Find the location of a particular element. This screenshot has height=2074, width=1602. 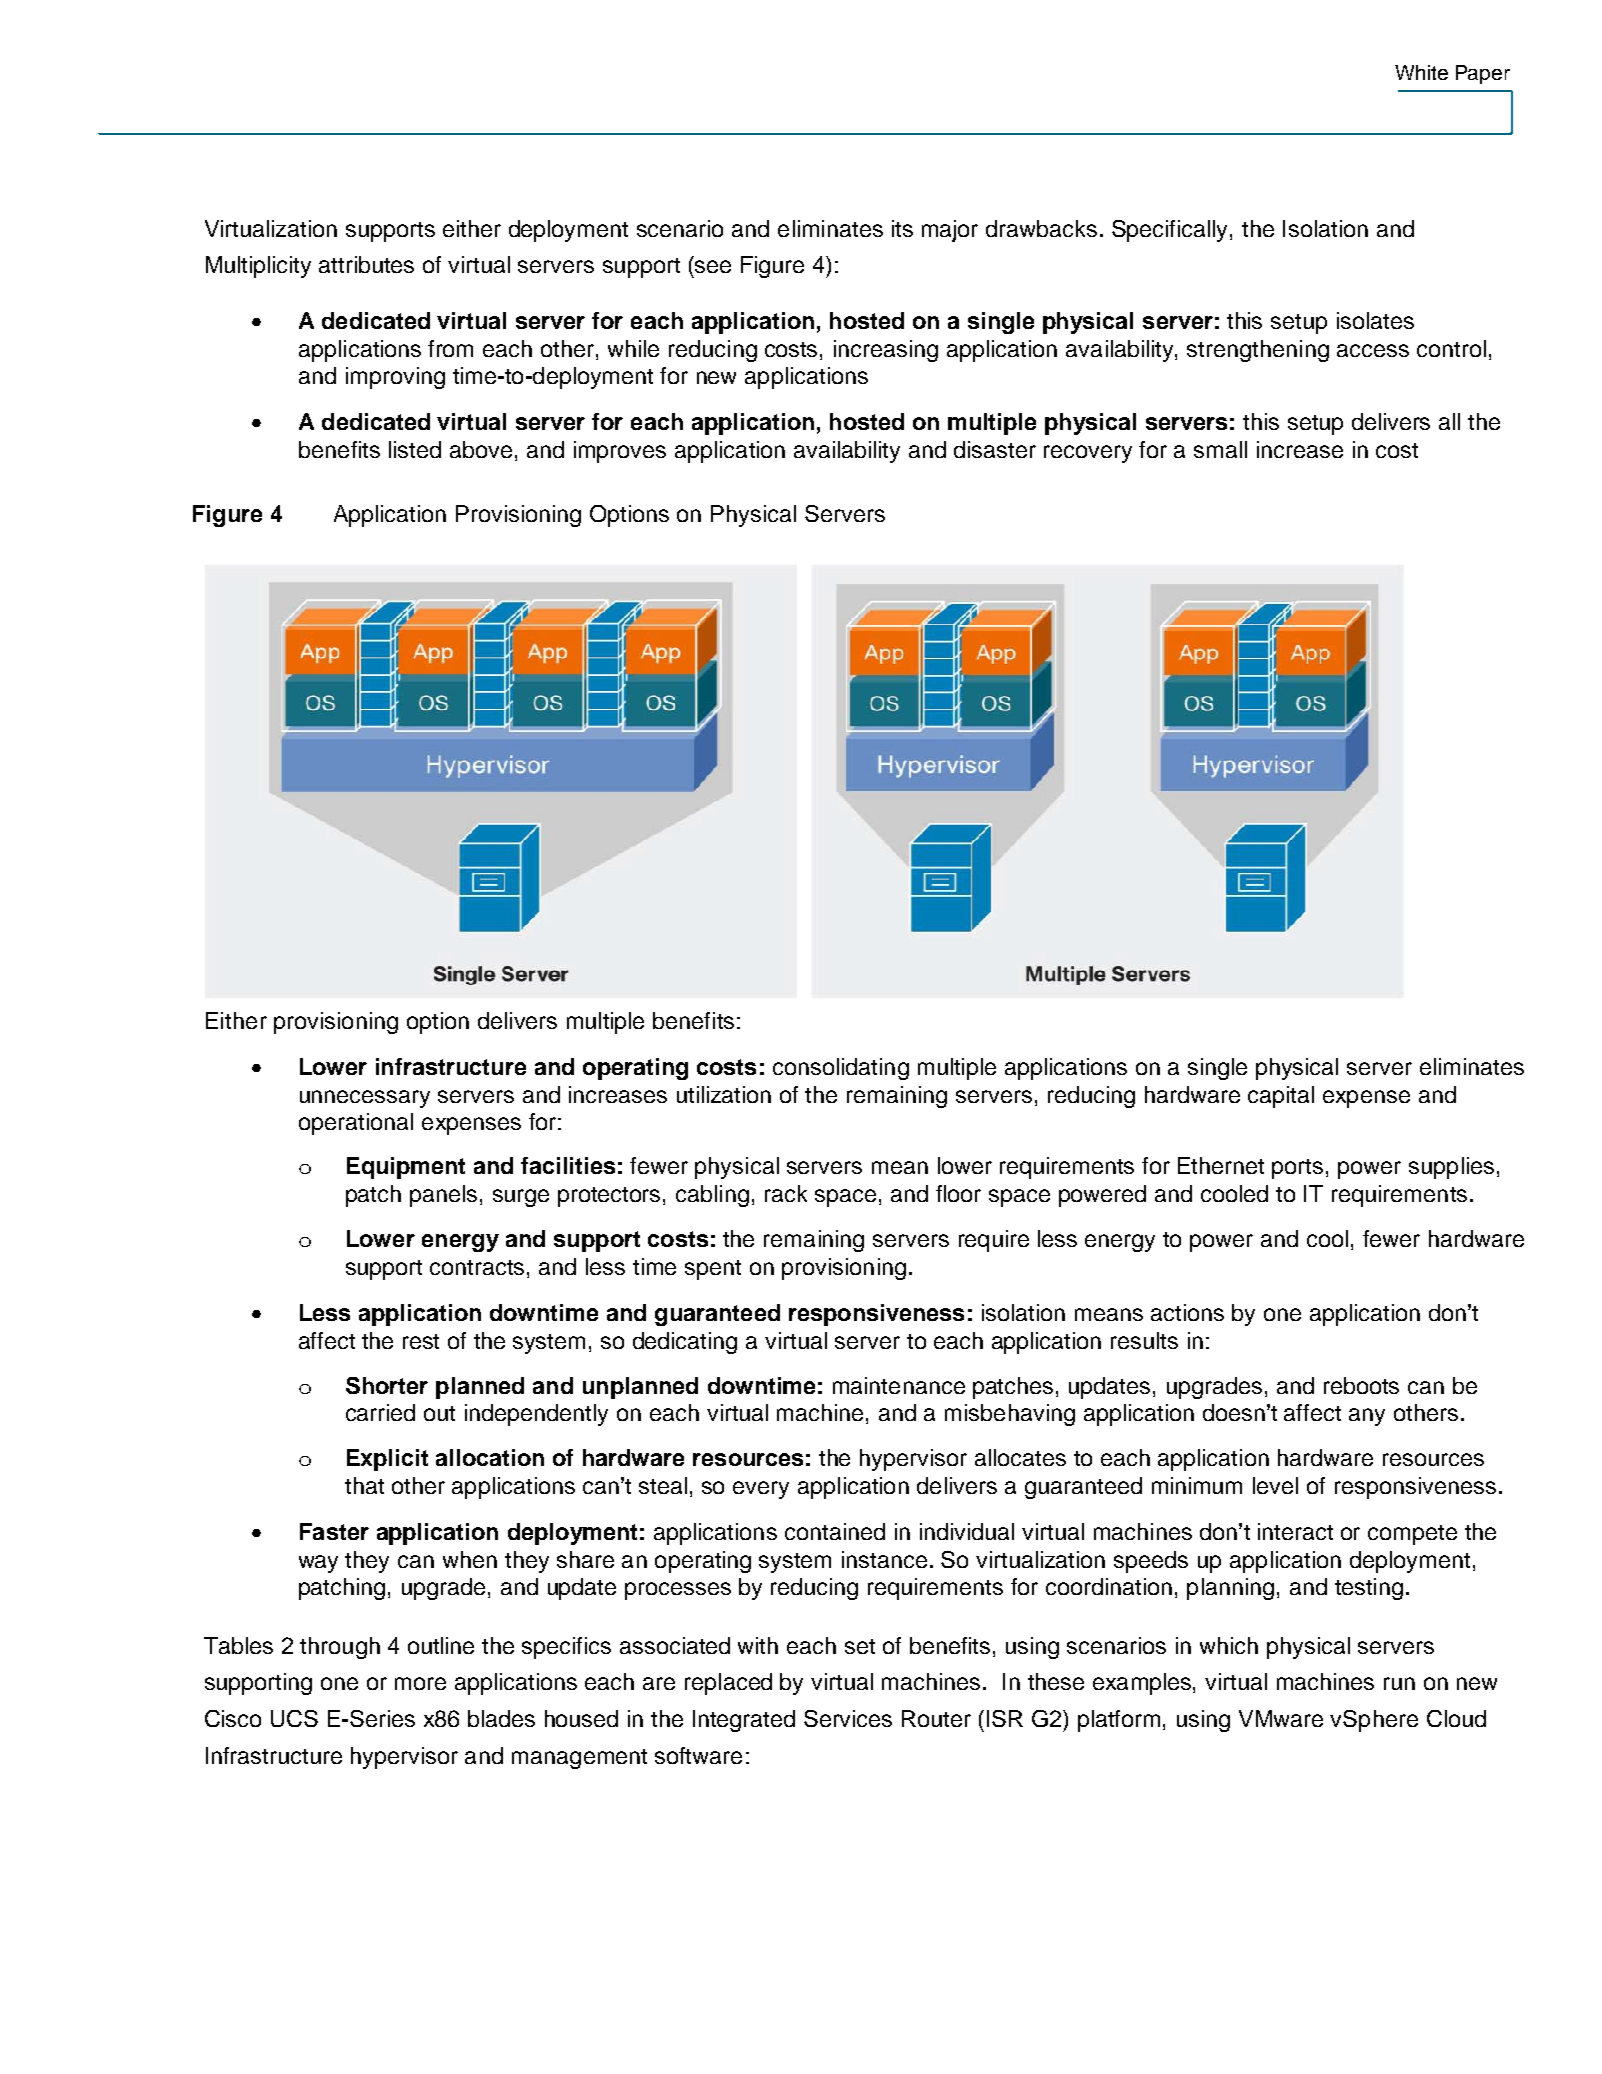

Ethernet is located at coordinates (1221, 1165).
